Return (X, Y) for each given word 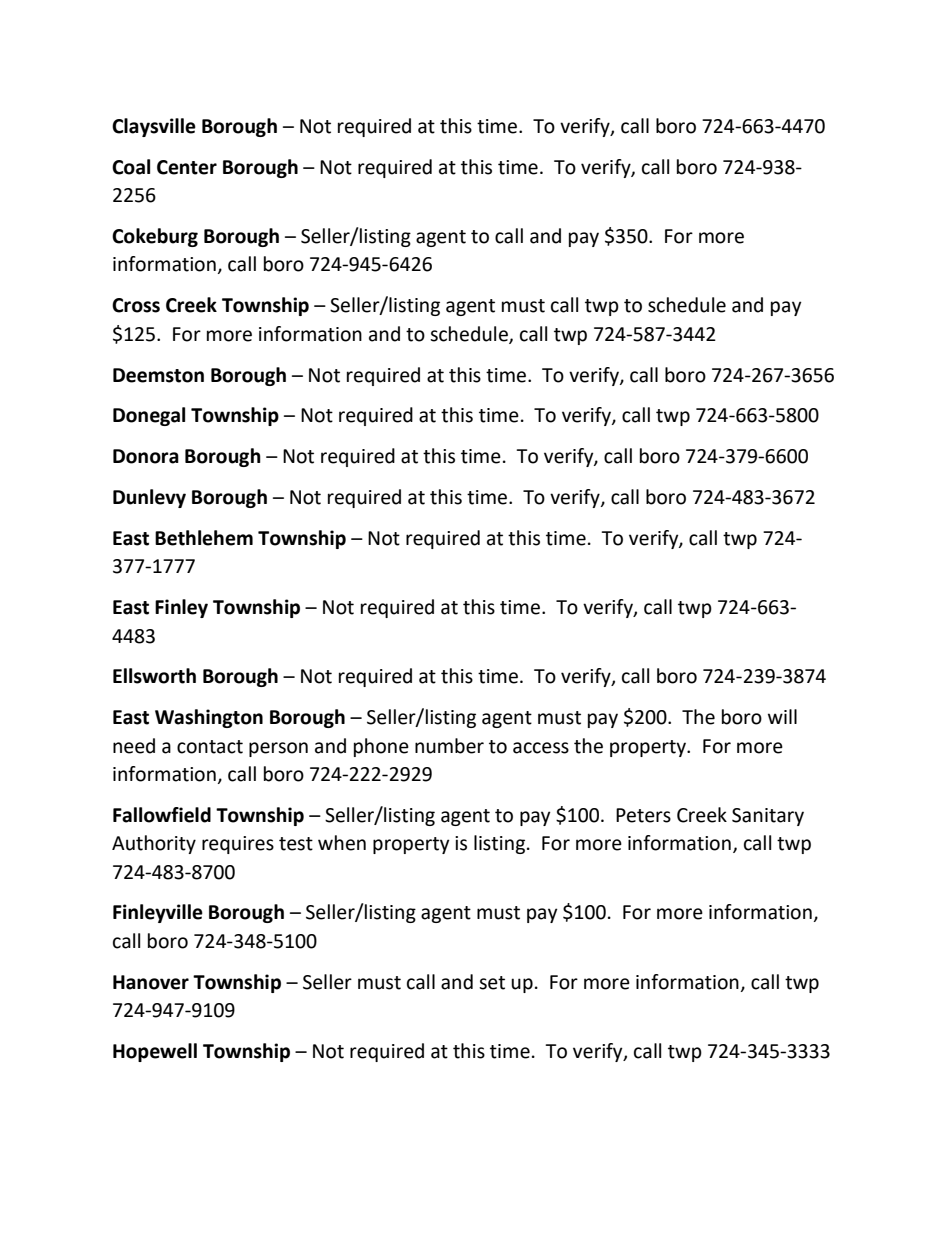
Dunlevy (149, 498)
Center (187, 167)
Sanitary (768, 817)
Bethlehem (204, 538)
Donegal (149, 416)
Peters (643, 815)
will (782, 716)
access (541, 748)
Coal (131, 167)
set (492, 983)
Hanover (151, 982)
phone (381, 747)
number (449, 746)
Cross (136, 305)
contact (210, 747)
